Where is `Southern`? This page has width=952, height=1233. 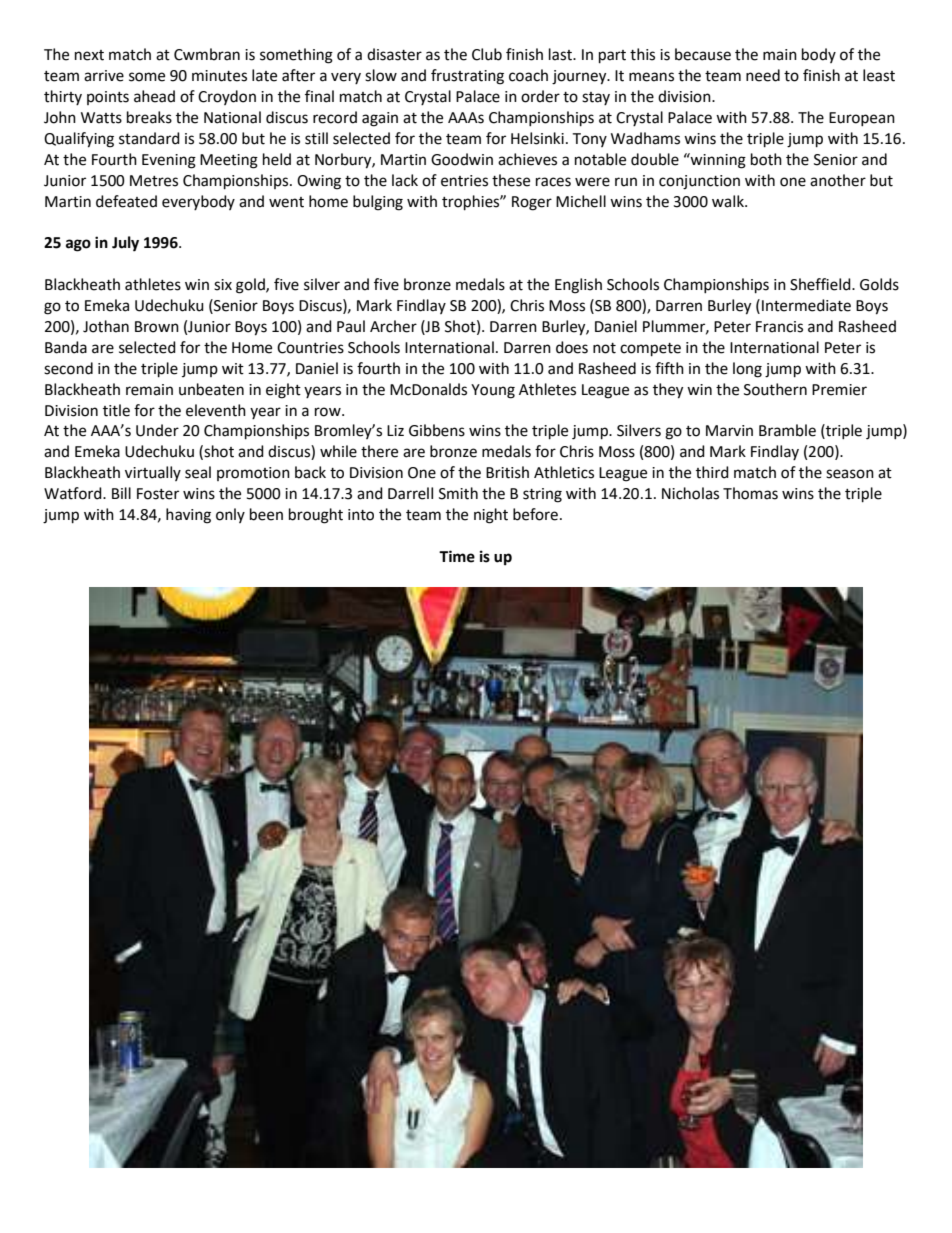
Southern is located at coordinates (775, 389).
